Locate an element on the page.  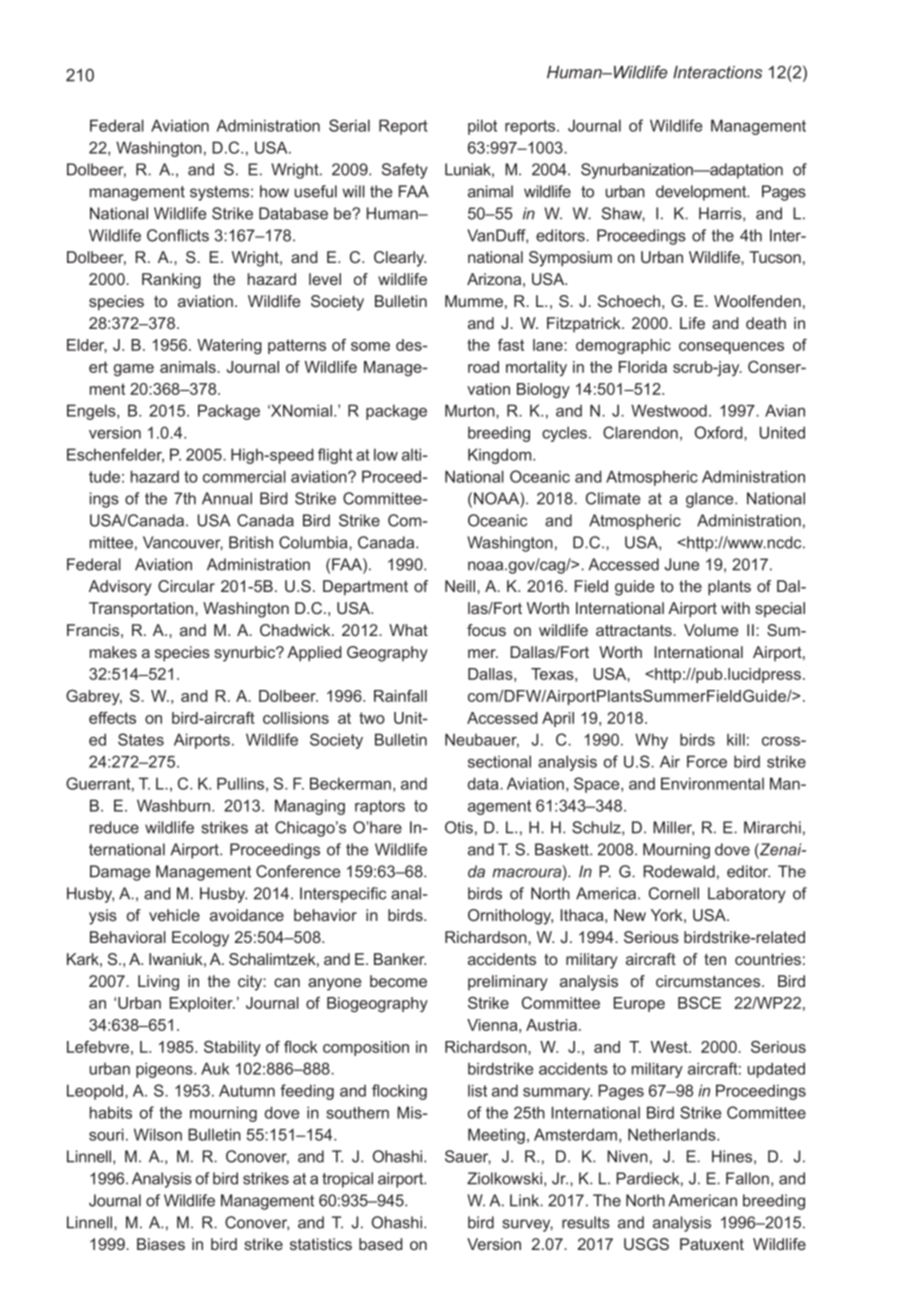
Harris is located at coordinates (721, 214).
